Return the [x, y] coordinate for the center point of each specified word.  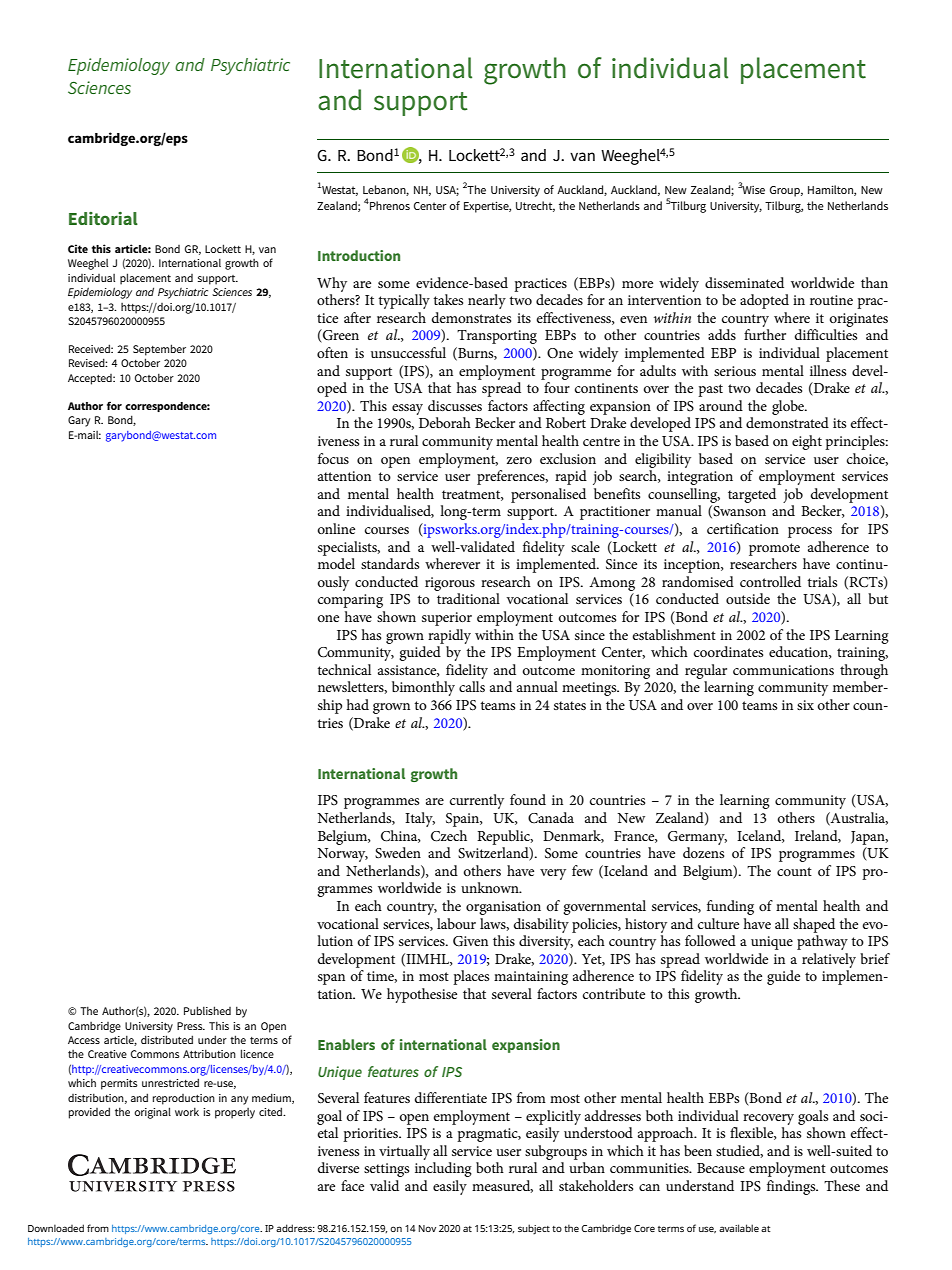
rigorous [450, 584]
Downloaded [56, 1228]
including [443, 1169]
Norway [342, 855]
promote [774, 549]
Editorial [103, 218]
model [336, 563]
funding [730, 907]
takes [448, 299]
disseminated [744, 282]
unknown [491, 887]
